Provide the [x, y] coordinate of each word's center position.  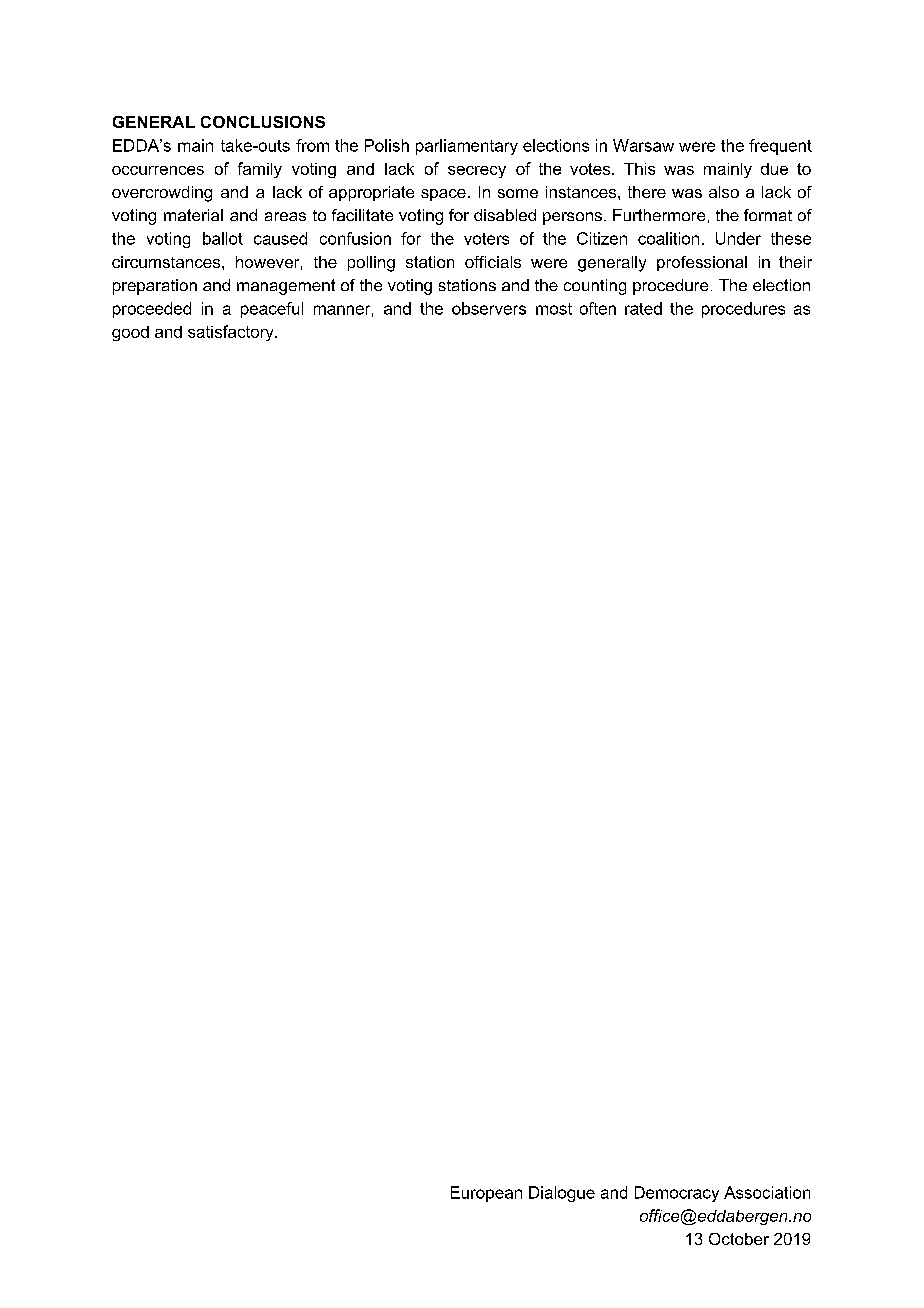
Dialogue [562, 1194]
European [486, 1194]
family [260, 170]
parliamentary [467, 147]
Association [767, 1192]
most [554, 309]
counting [595, 287]
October [739, 1239]
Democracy [677, 1194]
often [598, 308]
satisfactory [232, 333]
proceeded [152, 310]
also [724, 192]
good [130, 333]
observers [489, 308]
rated [643, 308]
